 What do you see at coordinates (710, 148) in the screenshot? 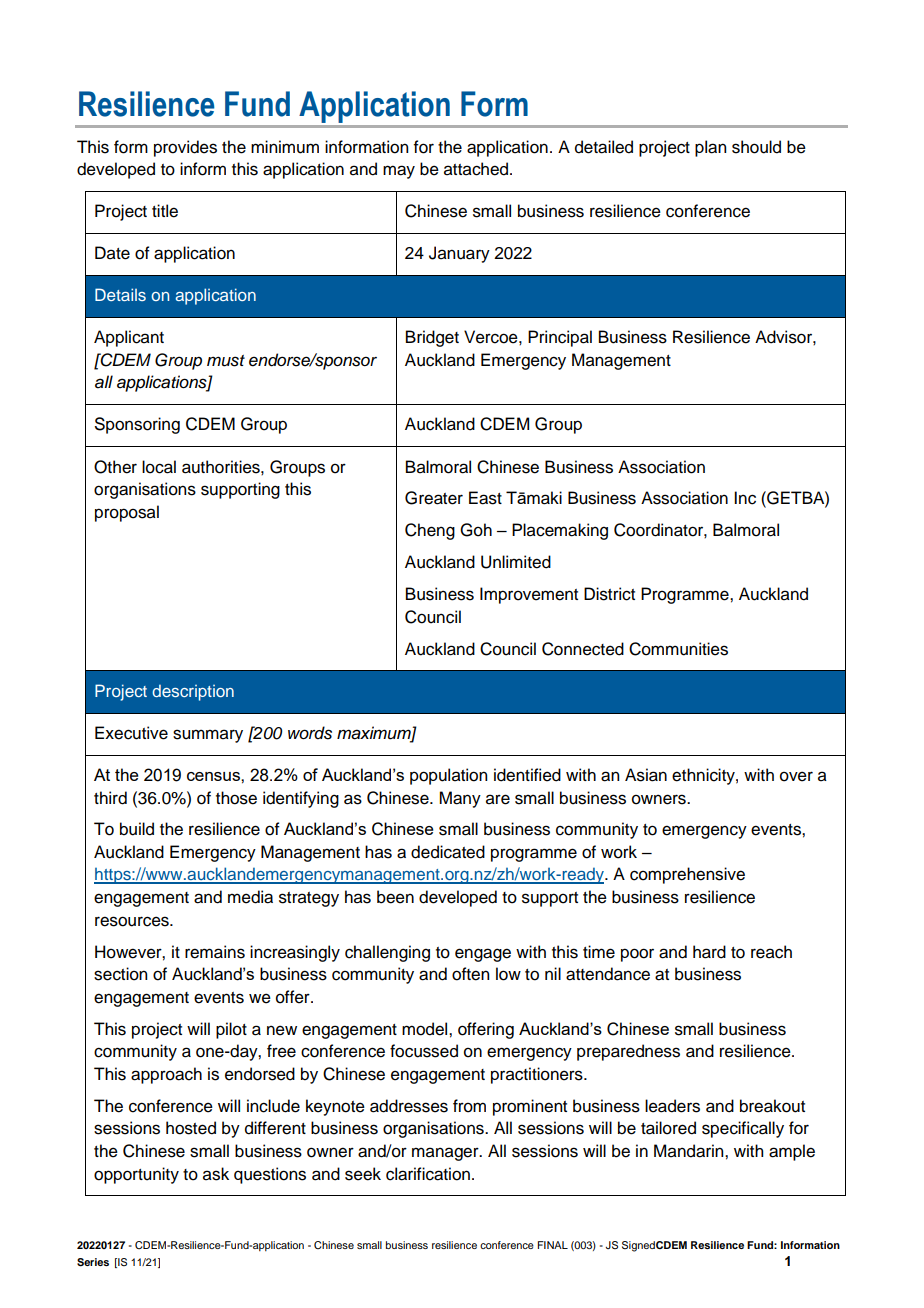
I see `plan` at bounding box center [710, 148].
